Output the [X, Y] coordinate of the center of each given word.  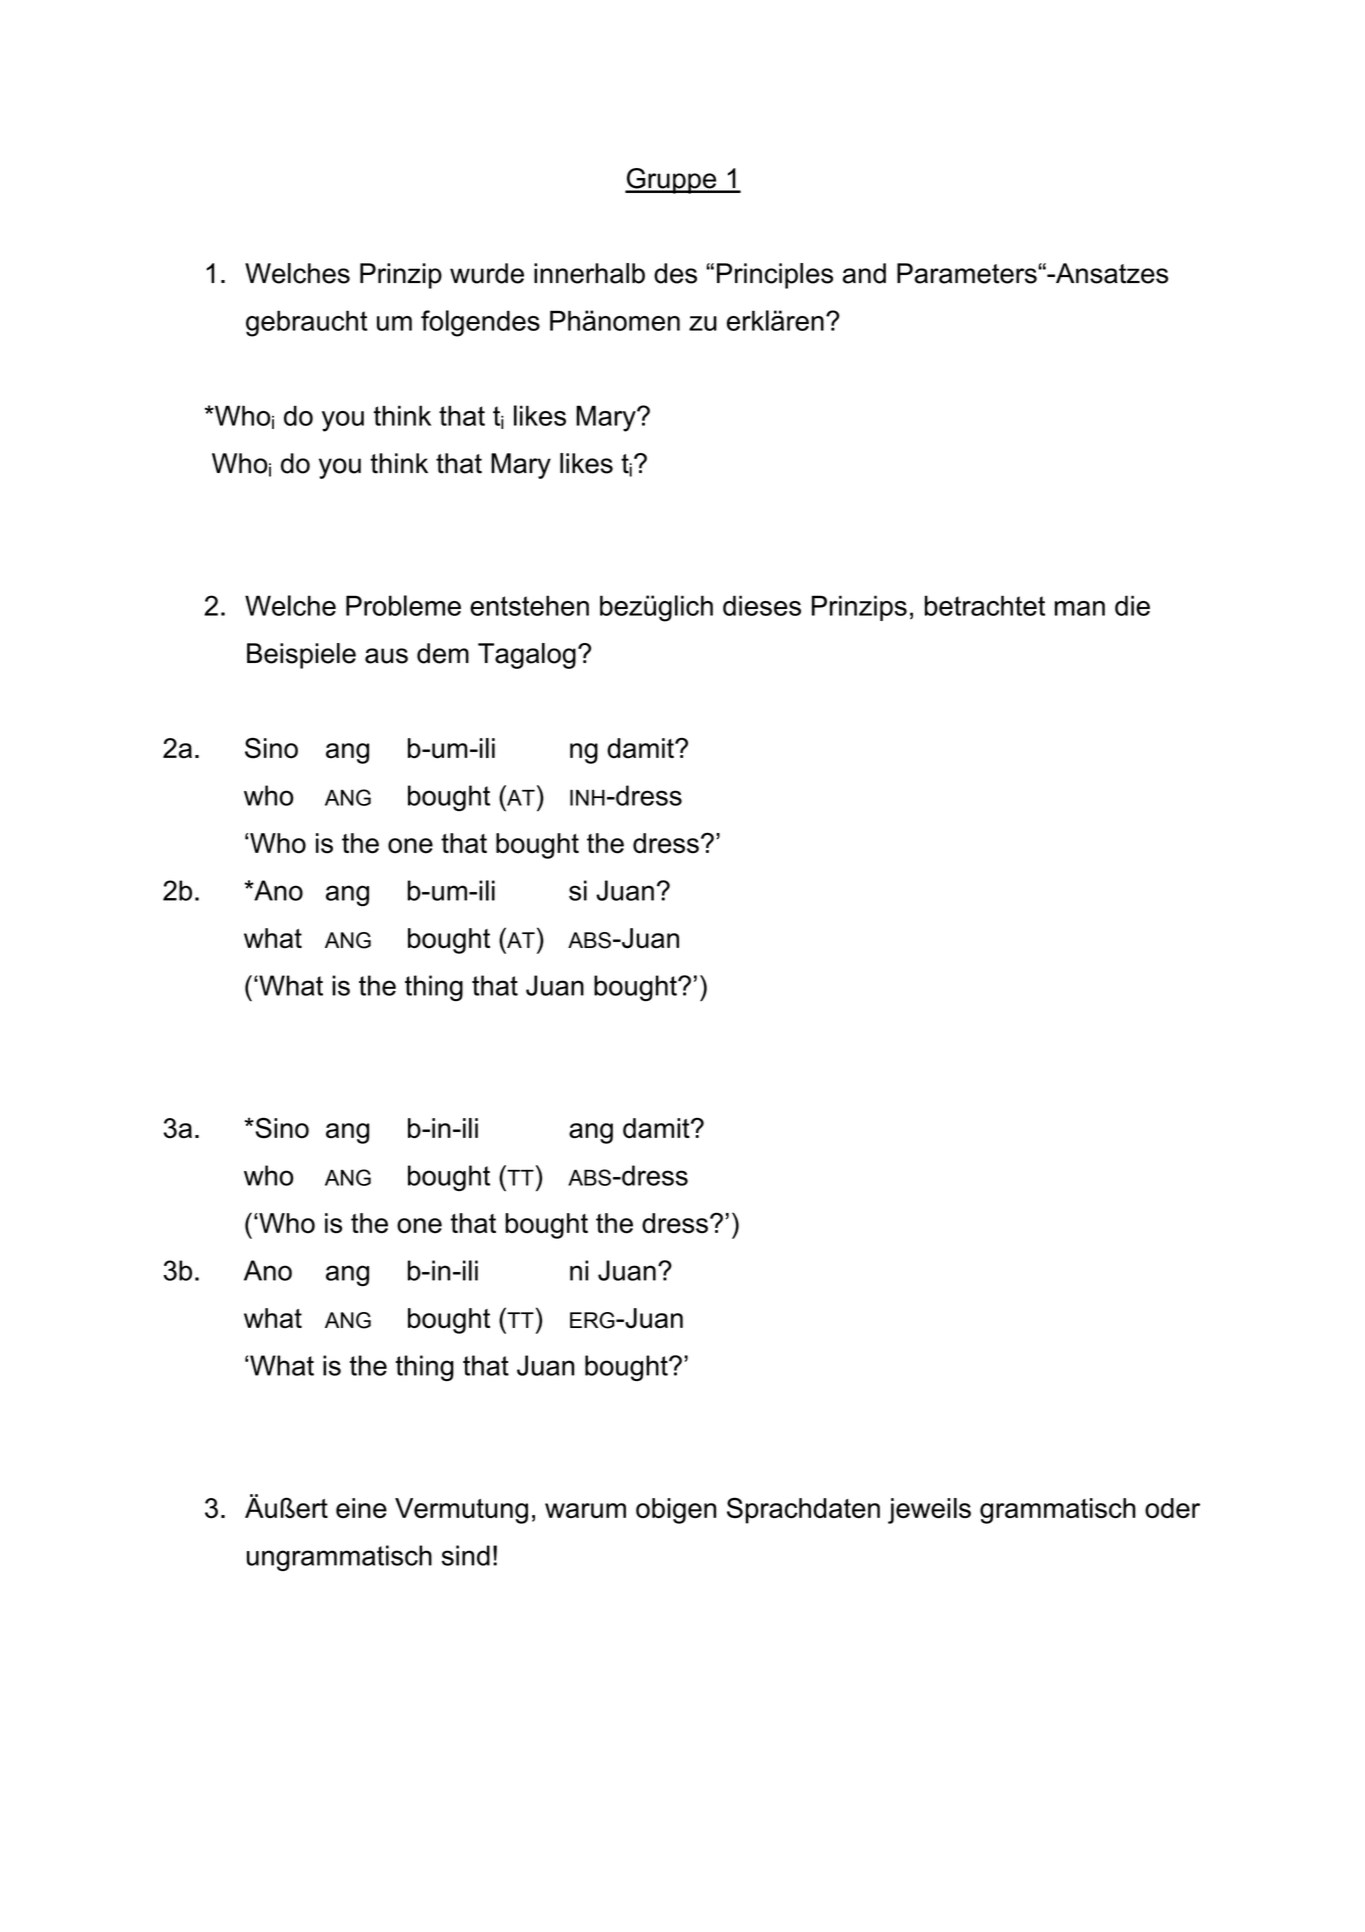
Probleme [403, 605]
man [1080, 608]
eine [361, 1508]
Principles [775, 276]
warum [585, 1510]
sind [466, 1555]
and [864, 273]
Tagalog [527, 656]
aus [386, 656]
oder [1172, 1508]
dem [443, 653]
